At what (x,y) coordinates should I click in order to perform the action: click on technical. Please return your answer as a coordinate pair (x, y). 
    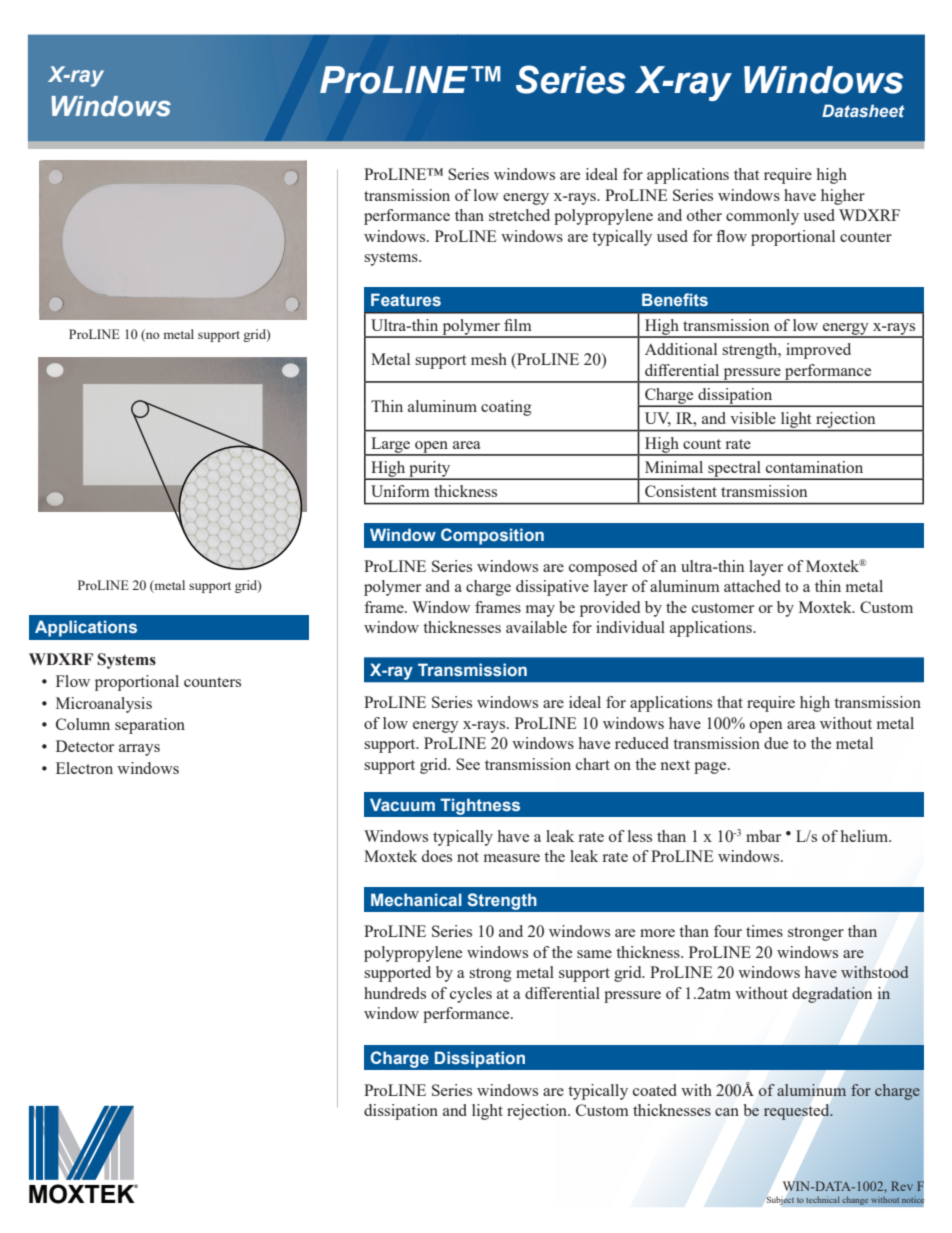
    Looking at the image, I should click on (823, 1199).
